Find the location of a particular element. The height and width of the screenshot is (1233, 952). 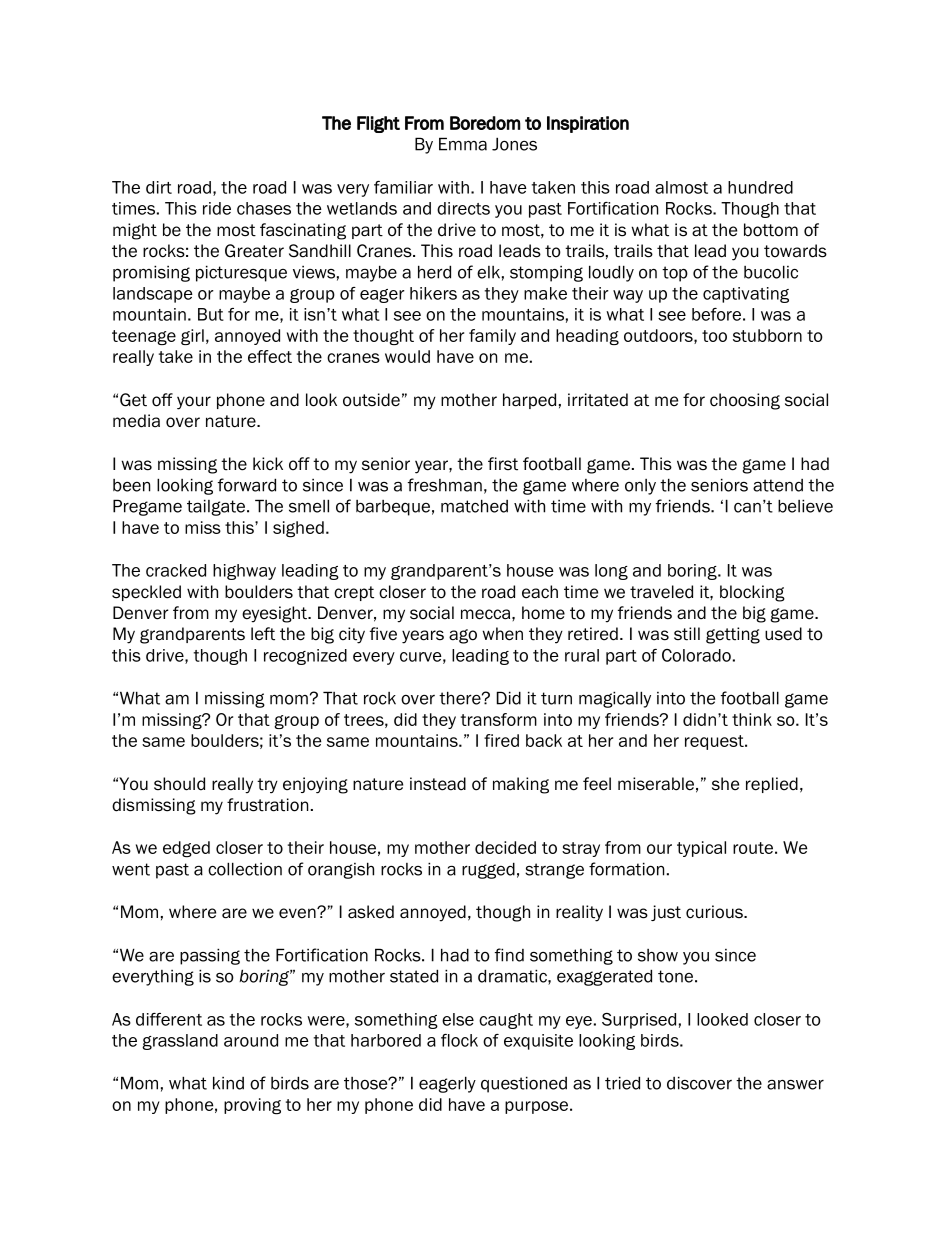

flock is located at coordinates (459, 1040).
